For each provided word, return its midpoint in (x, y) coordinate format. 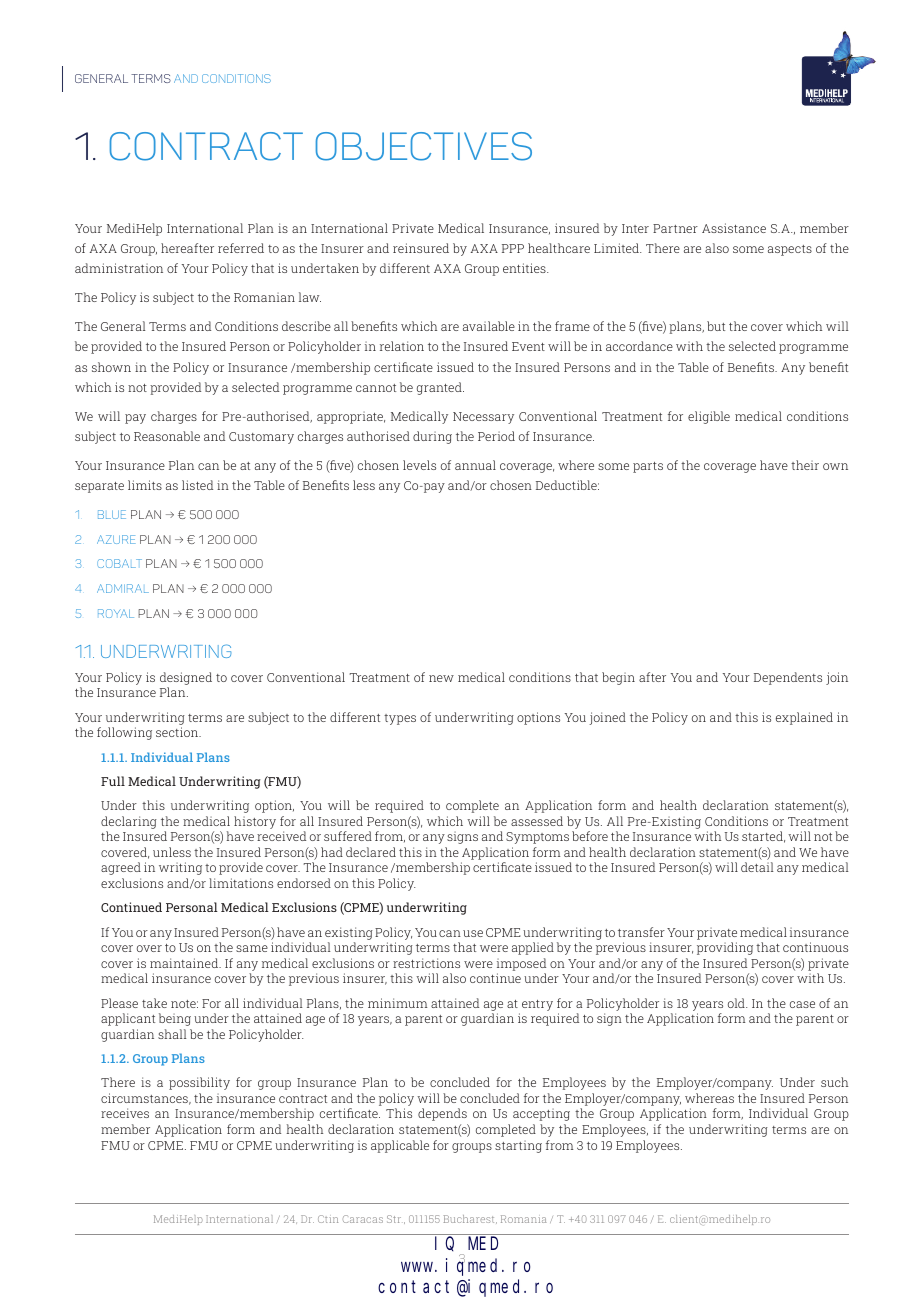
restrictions (426, 963)
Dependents (788, 678)
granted (440, 388)
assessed (537, 821)
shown (111, 367)
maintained (185, 963)
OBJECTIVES (424, 146)
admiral (123, 588)
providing (725, 948)
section (178, 732)
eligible (709, 417)
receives (125, 1113)
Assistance (734, 228)
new (441, 678)
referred (241, 248)
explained (804, 718)
